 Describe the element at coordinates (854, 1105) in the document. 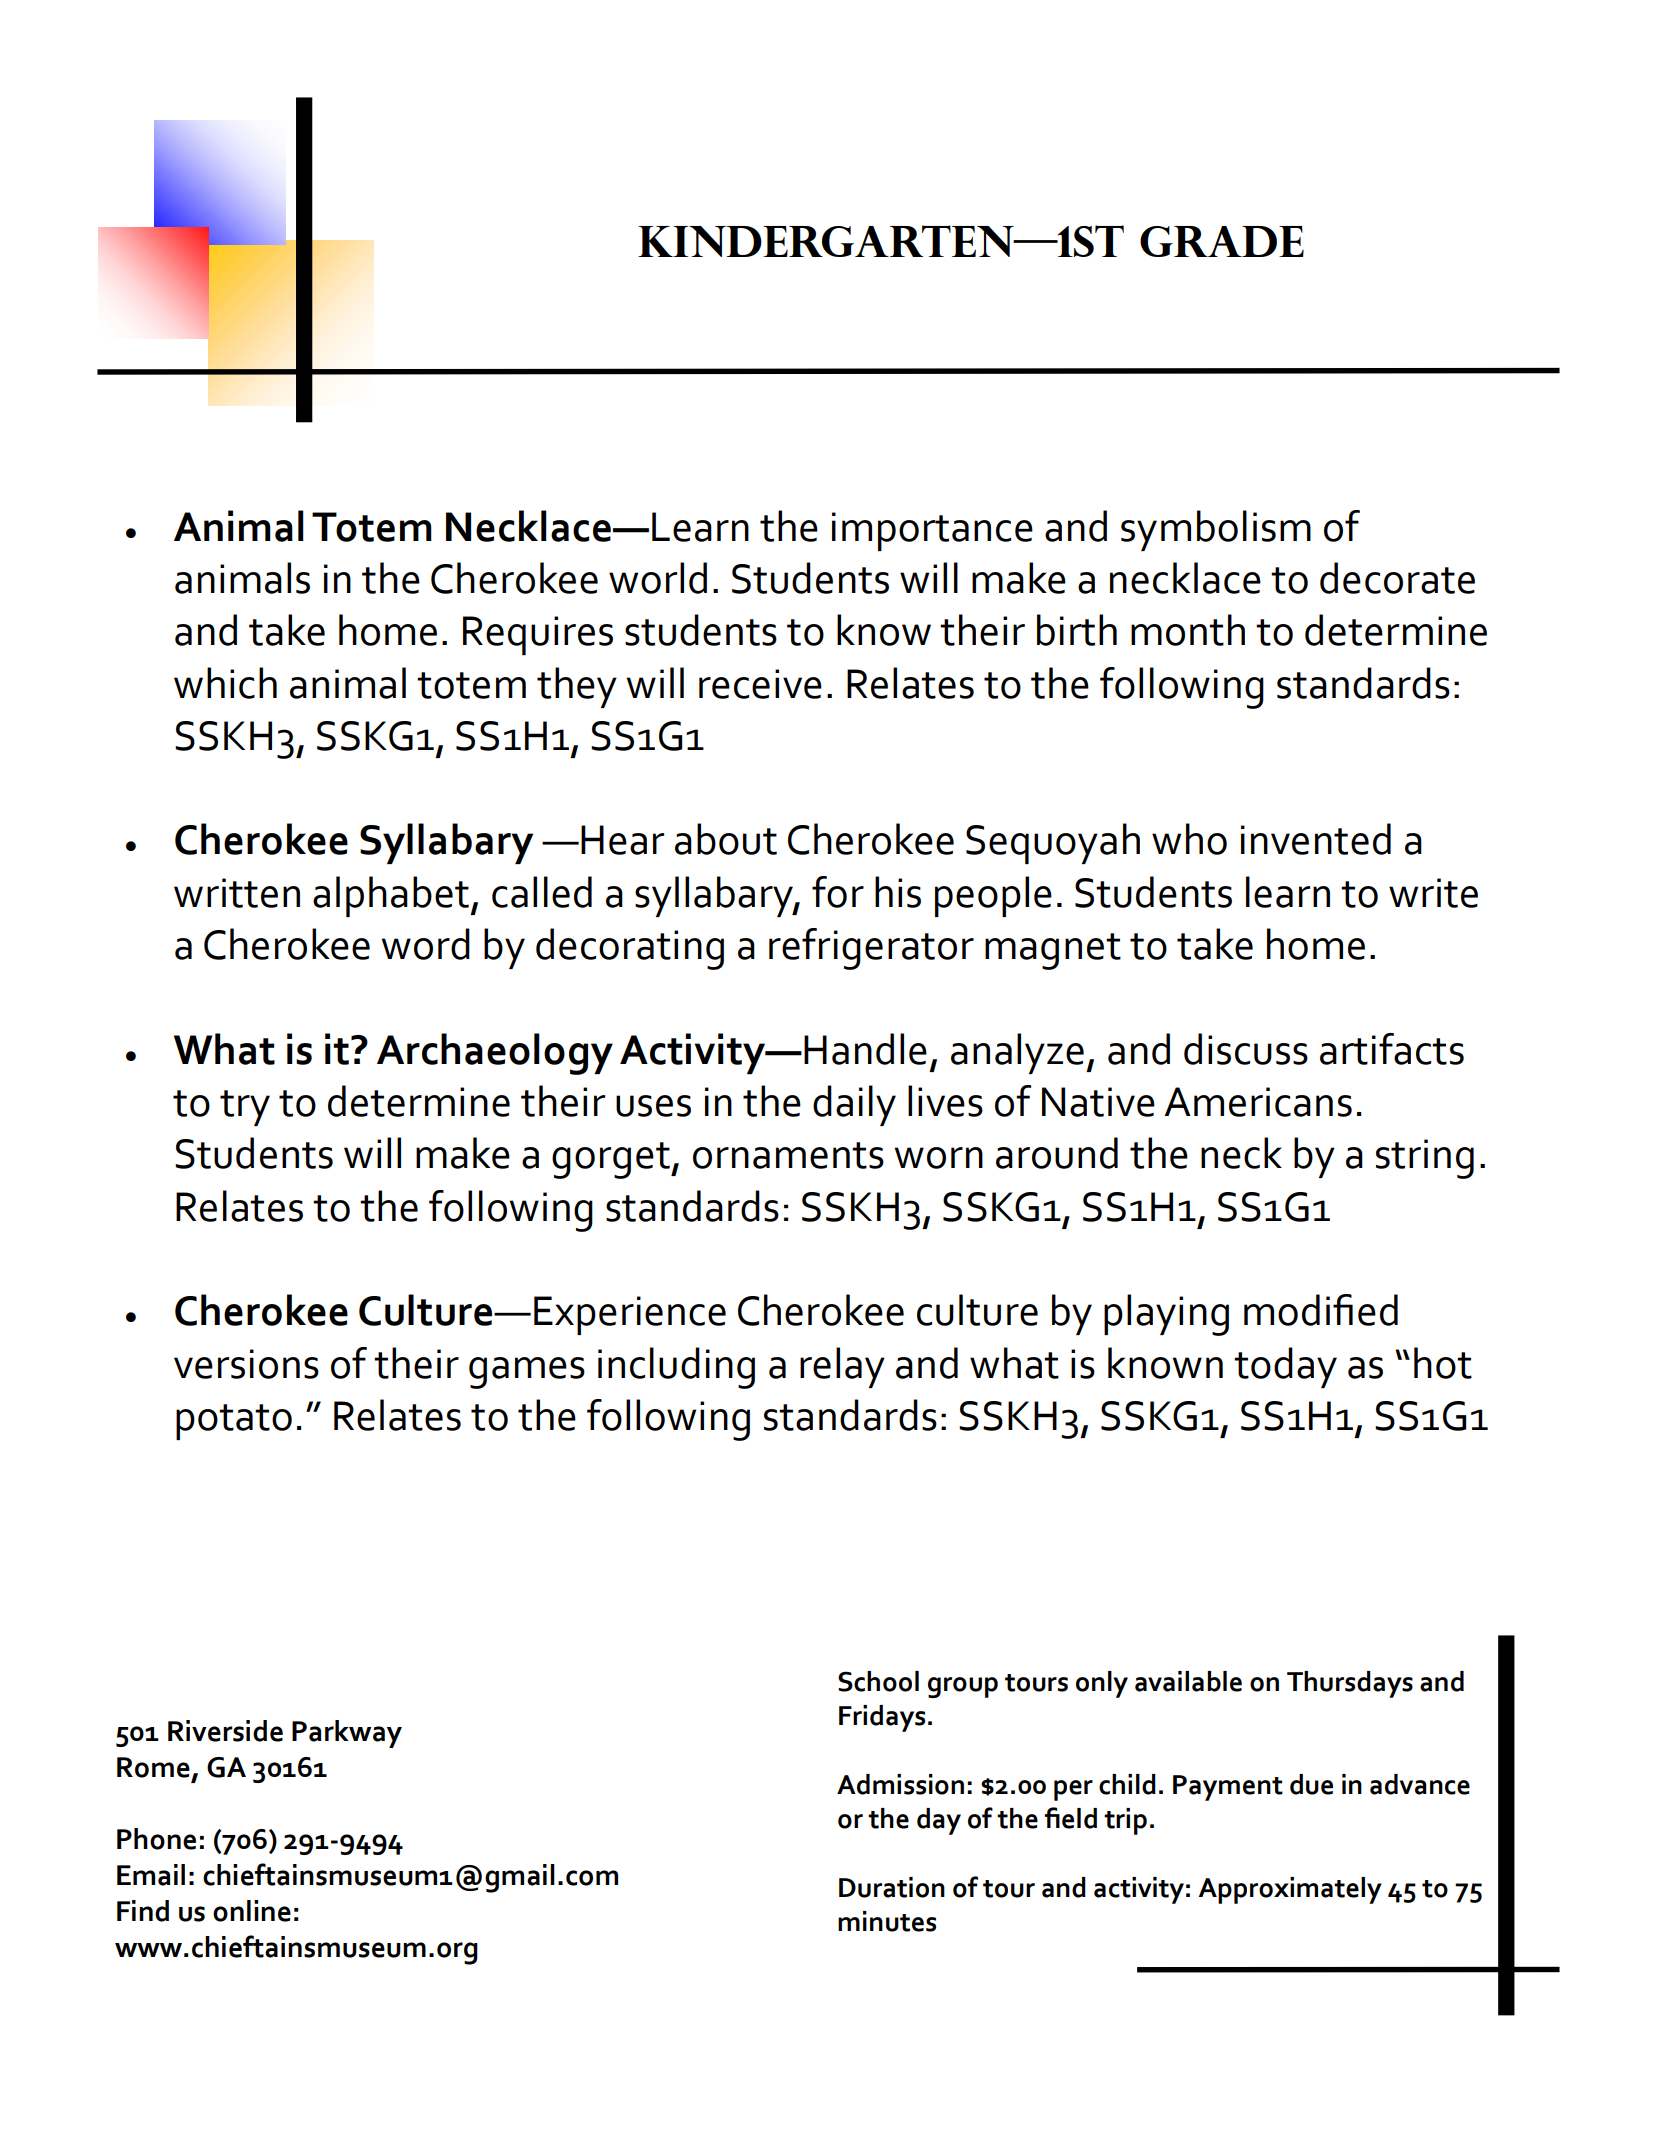

I see `daily` at that location.
